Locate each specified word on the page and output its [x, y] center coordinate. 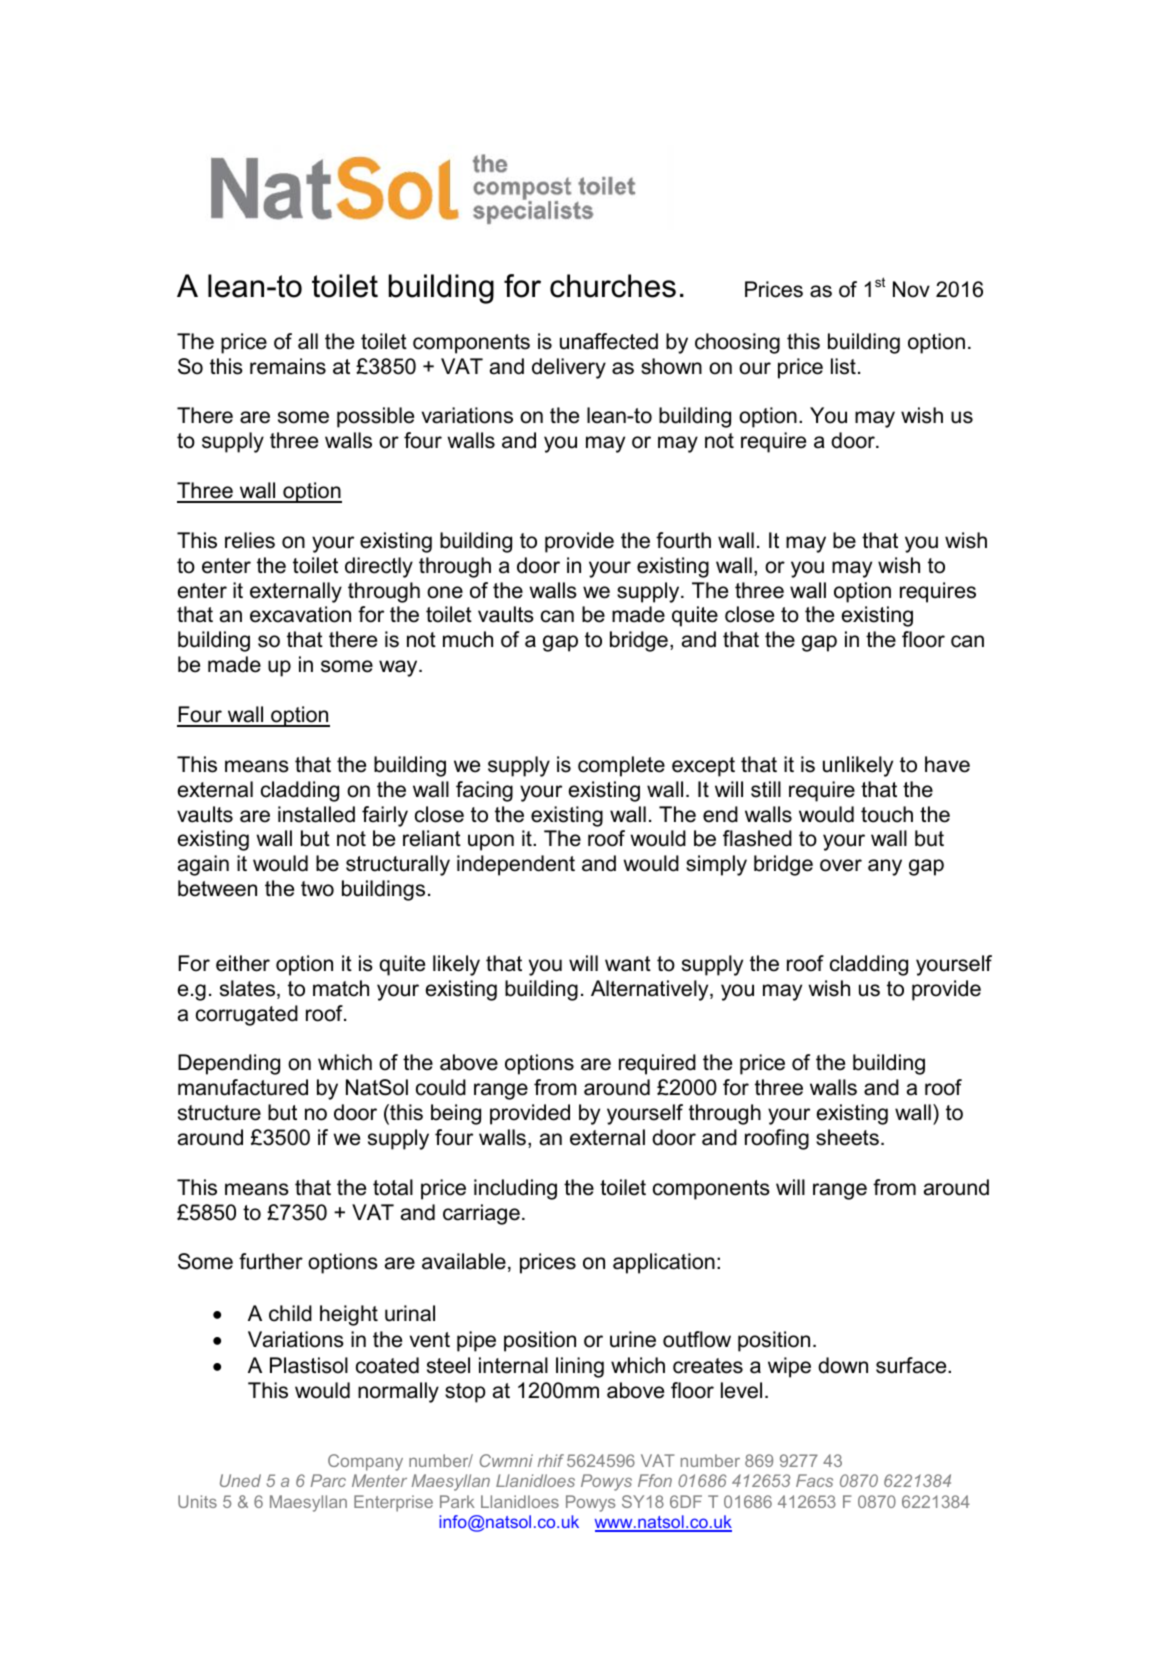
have [947, 764]
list [843, 366]
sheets [847, 1137]
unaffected [609, 341]
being [456, 1114]
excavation [300, 614]
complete [621, 766]
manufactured [243, 1087]
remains [288, 366]
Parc [328, 1480]
